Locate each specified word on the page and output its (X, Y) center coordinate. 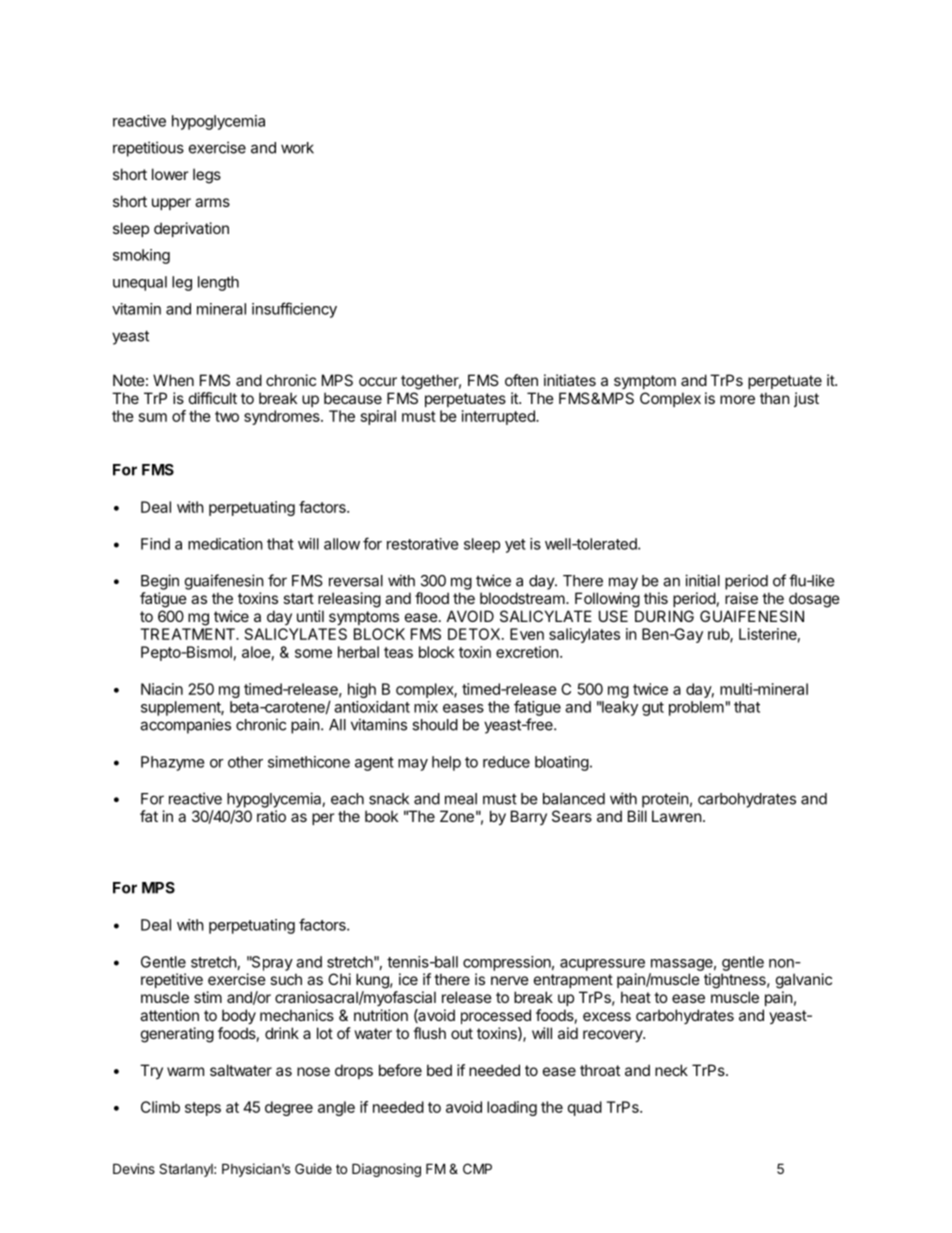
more (737, 399)
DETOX (475, 634)
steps (203, 1109)
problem (696, 708)
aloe (256, 652)
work (297, 148)
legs (207, 176)
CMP (477, 1168)
